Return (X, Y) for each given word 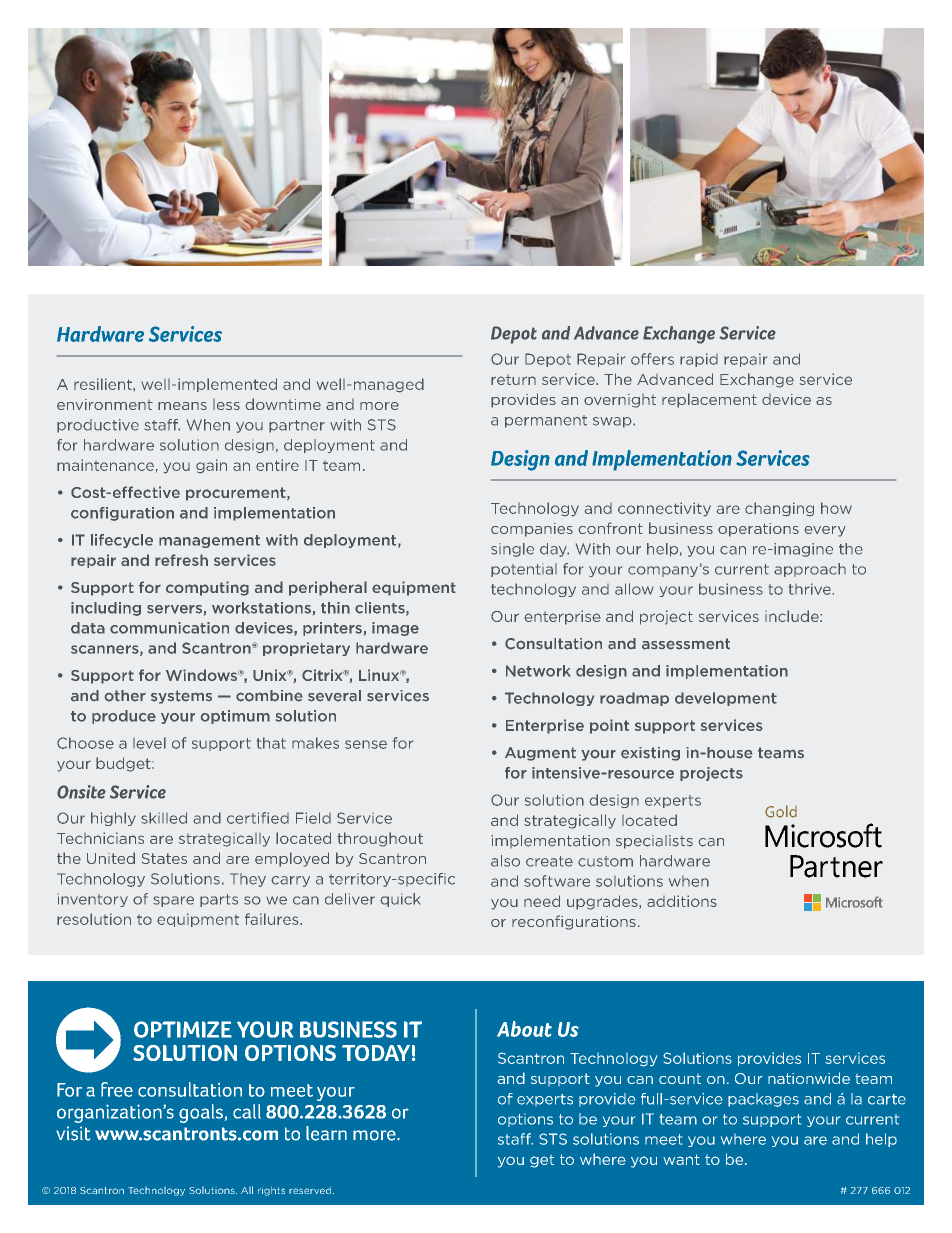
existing (650, 754)
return (513, 380)
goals (201, 1113)
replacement (709, 400)
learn (326, 1133)
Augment (540, 754)
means (182, 406)
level (149, 743)
